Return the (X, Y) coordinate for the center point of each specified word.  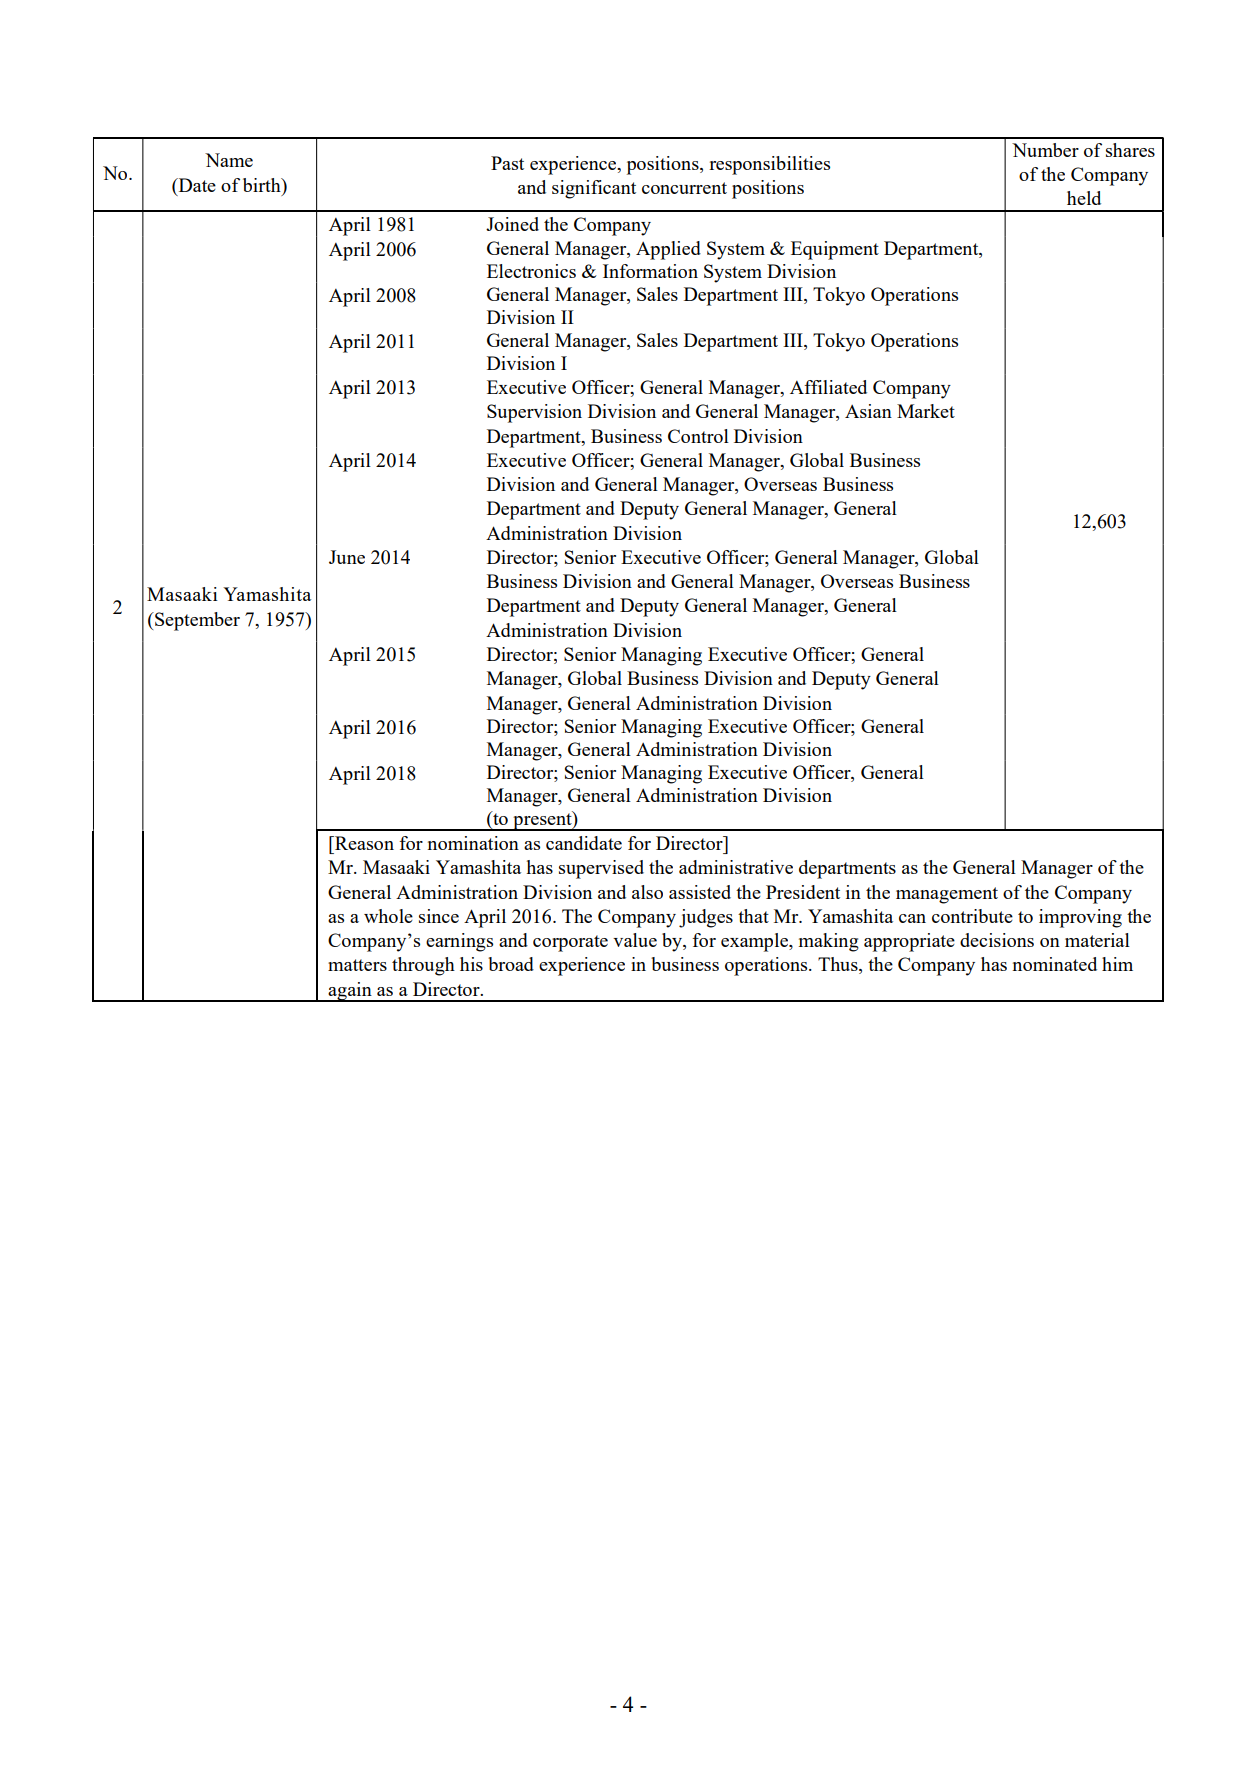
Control (698, 436)
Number (1045, 150)
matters (357, 965)
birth (263, 185)
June (347, 557)
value (635, 940)
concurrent (684, 188)
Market (926, 411)
